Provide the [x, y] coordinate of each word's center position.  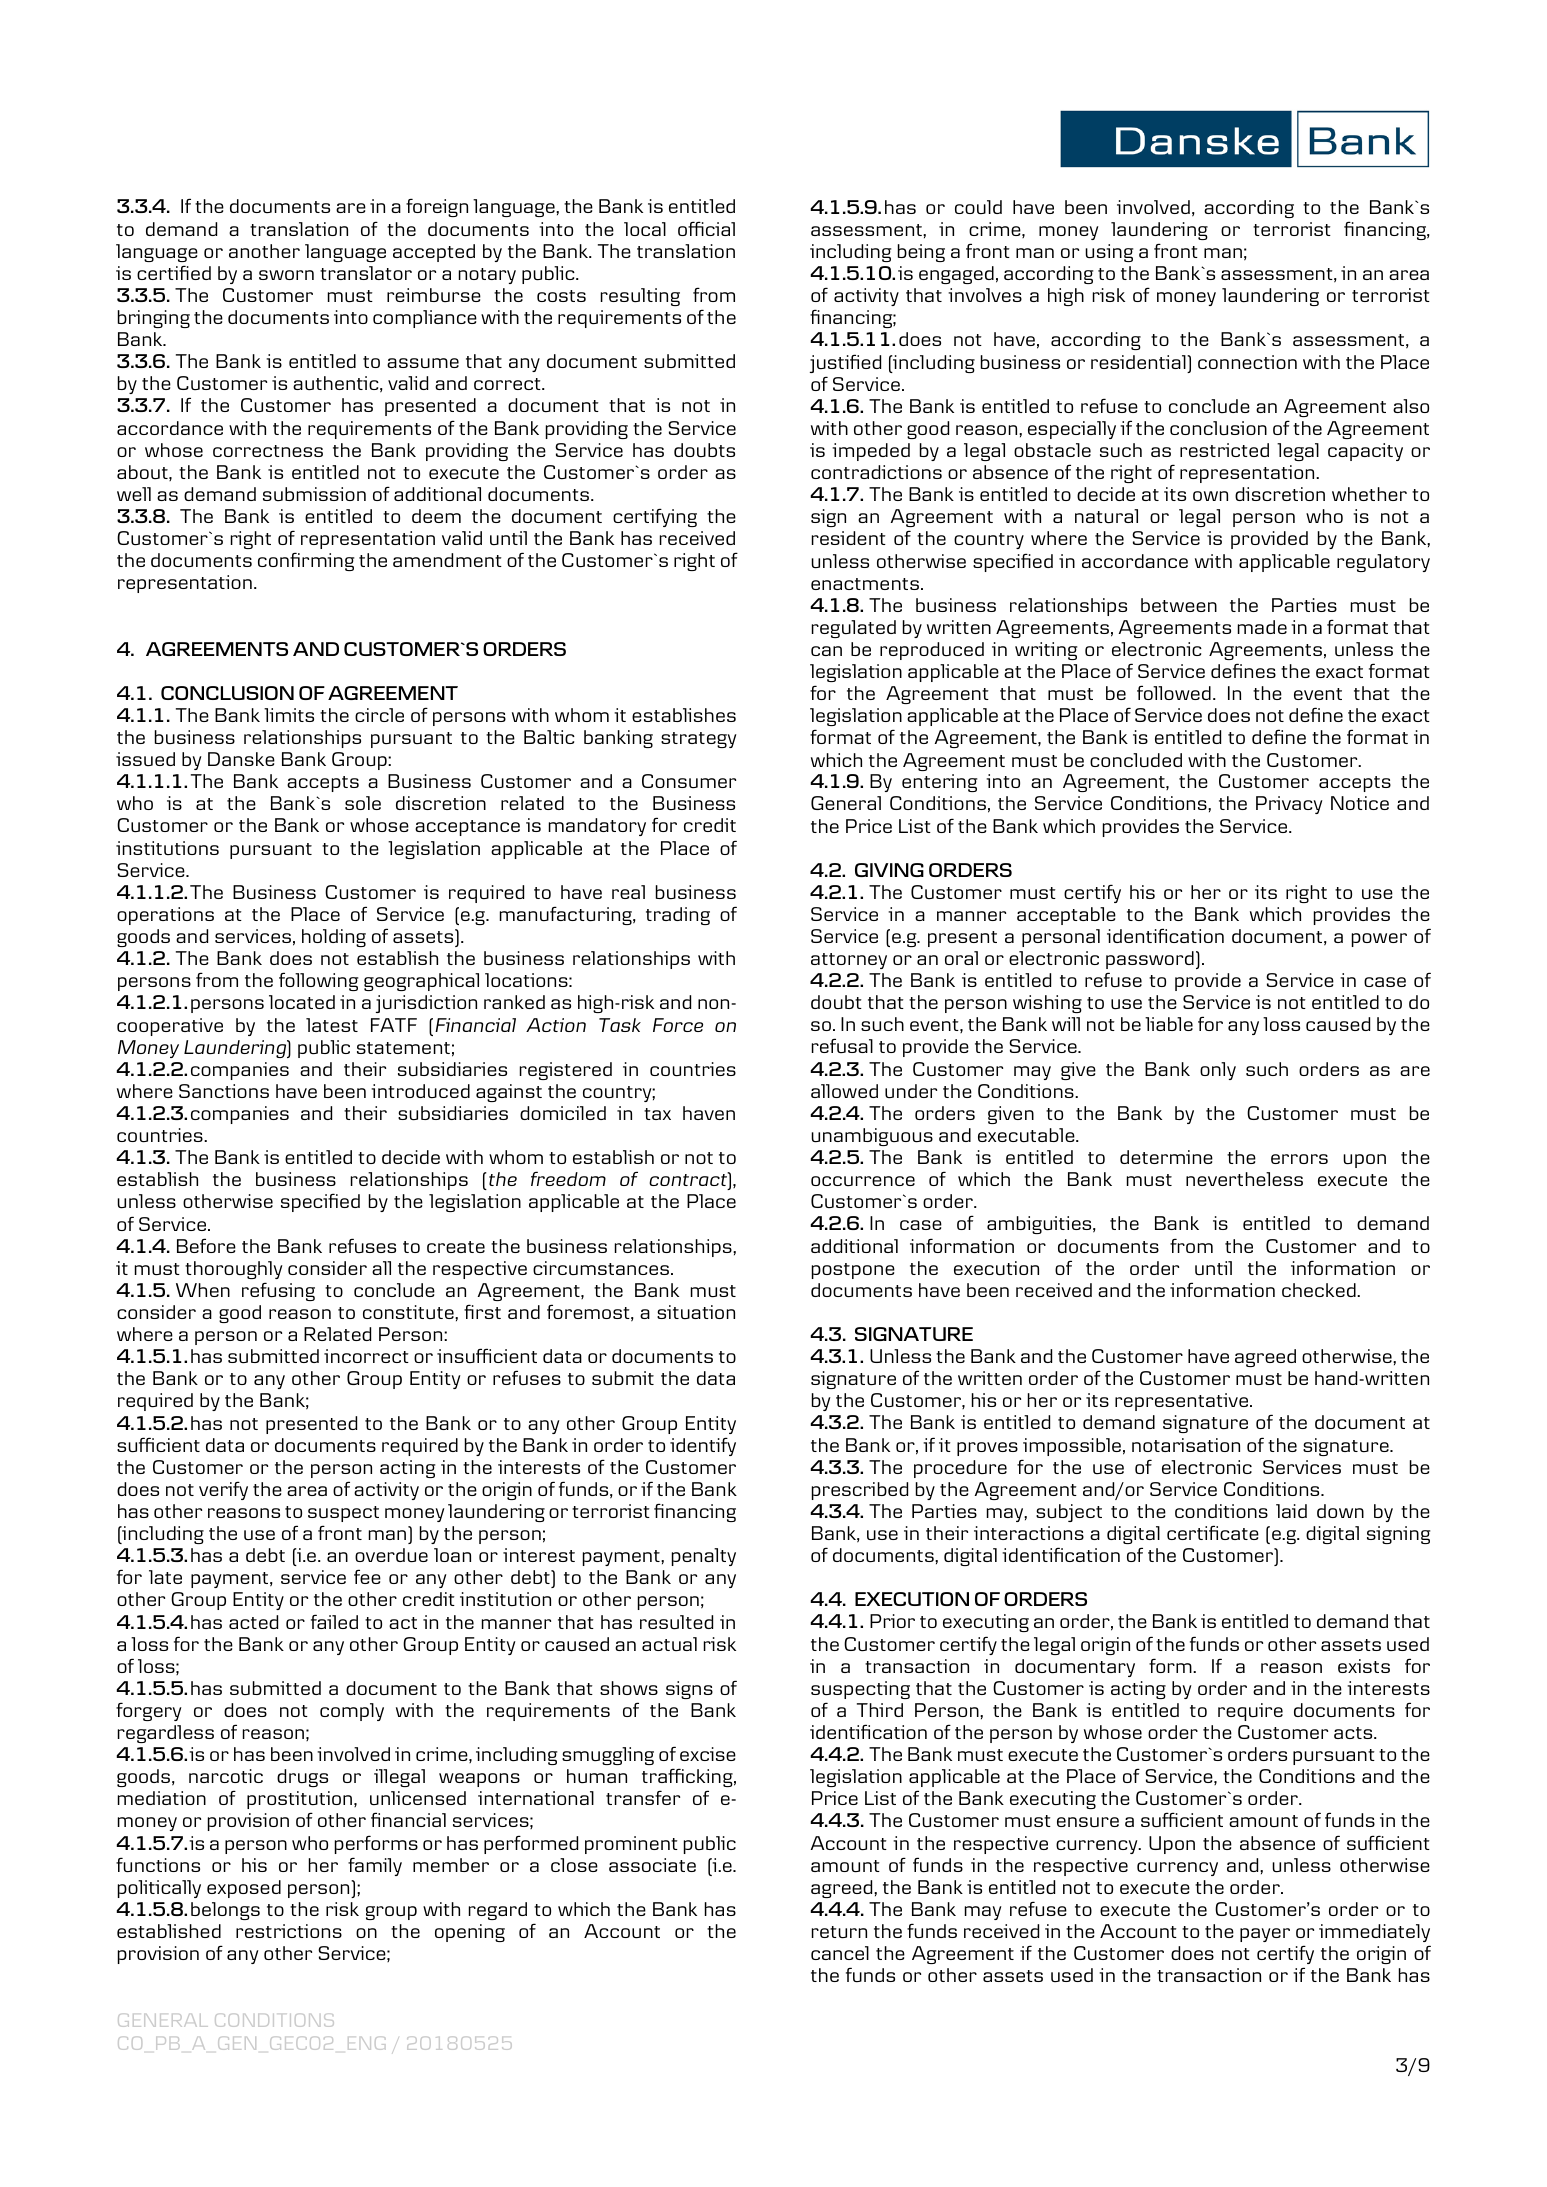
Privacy [1289, 805]
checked [1320, 1290]
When [203, 1290]
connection [1247, 362]
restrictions [289, 1931]
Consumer [689, 781]
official [706, 228]
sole [363, 803]
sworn [286, 275]
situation [696, 1312]
